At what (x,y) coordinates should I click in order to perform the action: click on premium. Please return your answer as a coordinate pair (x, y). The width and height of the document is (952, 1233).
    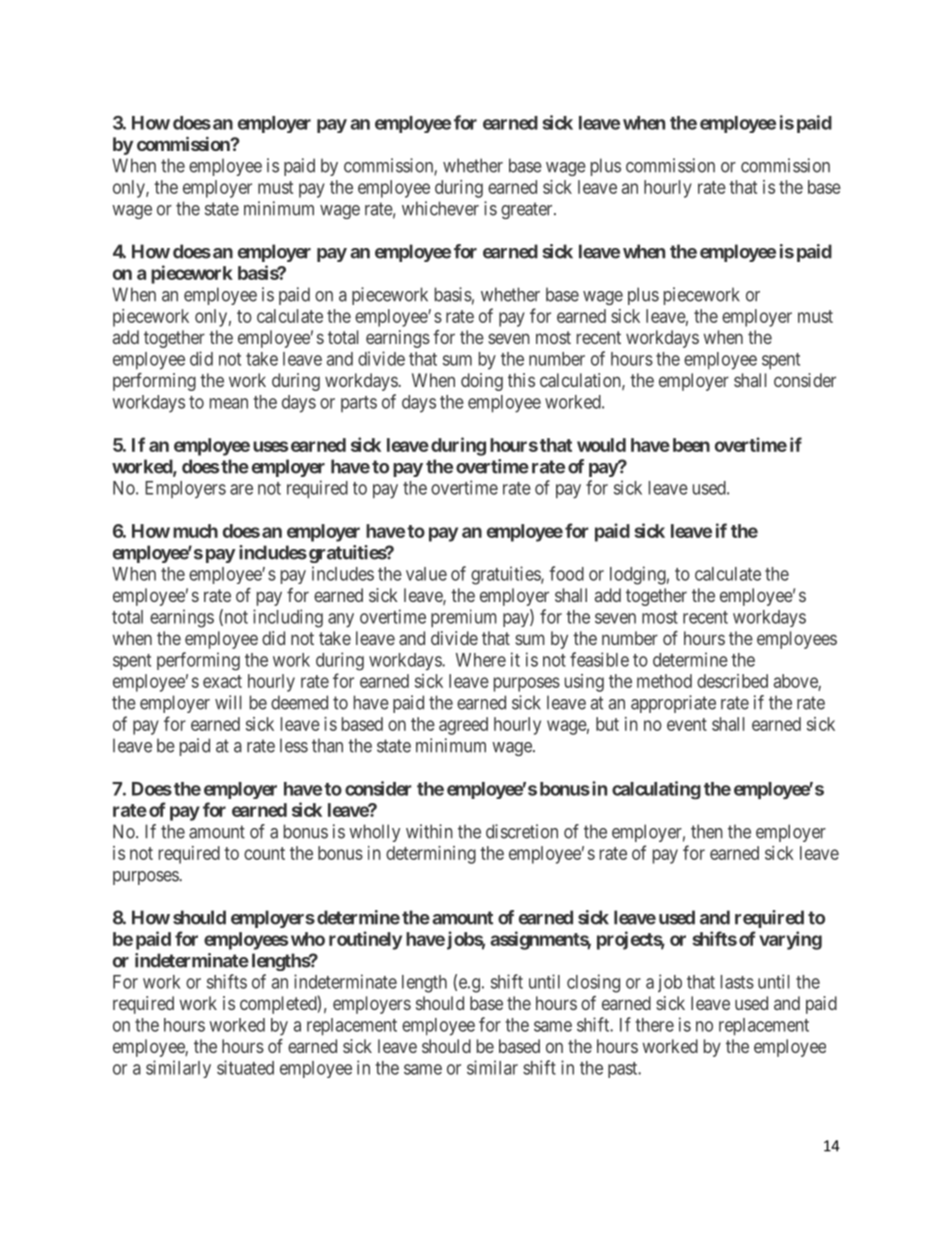
    Looking at the image, I should click on (464, 618).
